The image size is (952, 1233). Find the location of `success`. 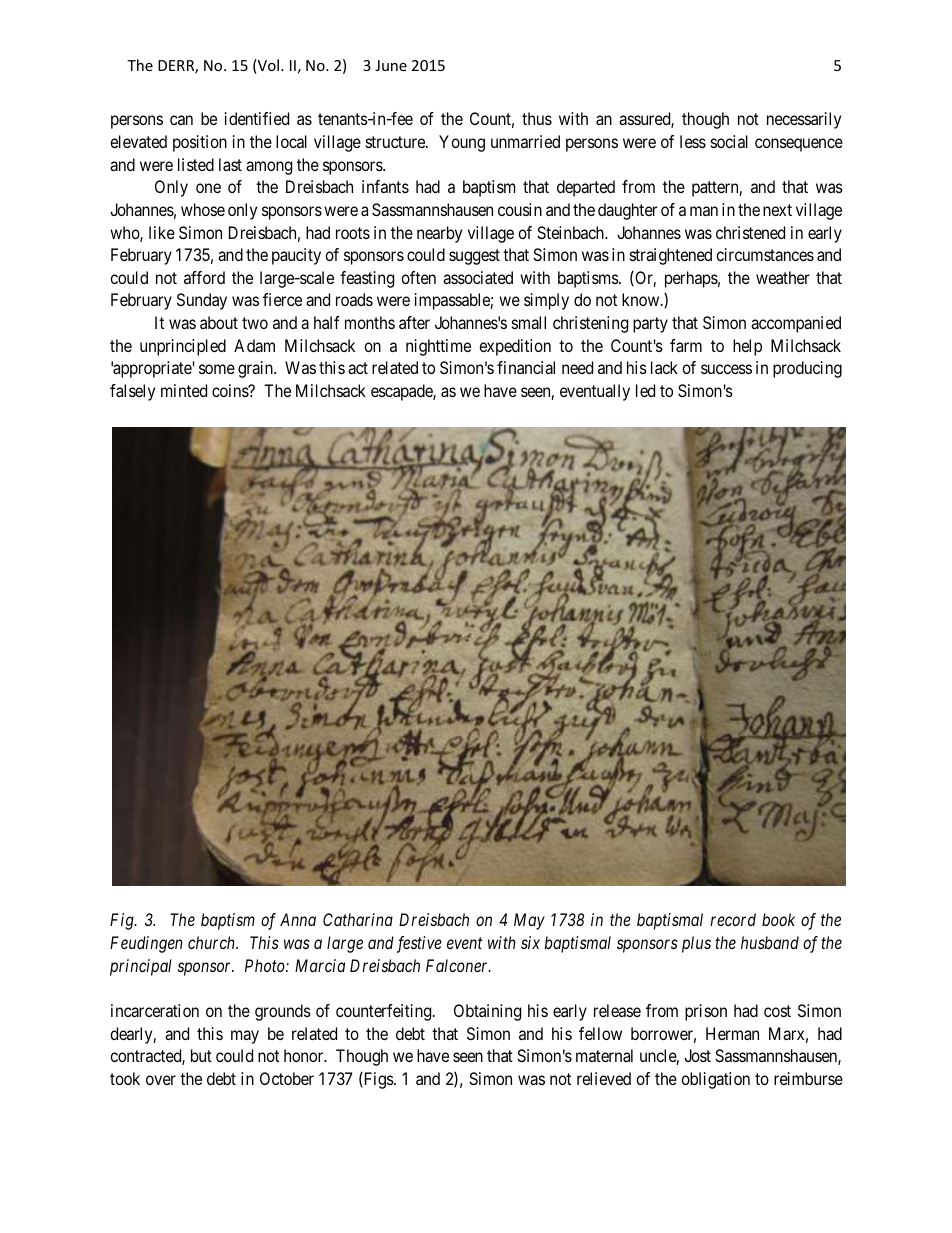

success is located at coordinates (726, 369).
